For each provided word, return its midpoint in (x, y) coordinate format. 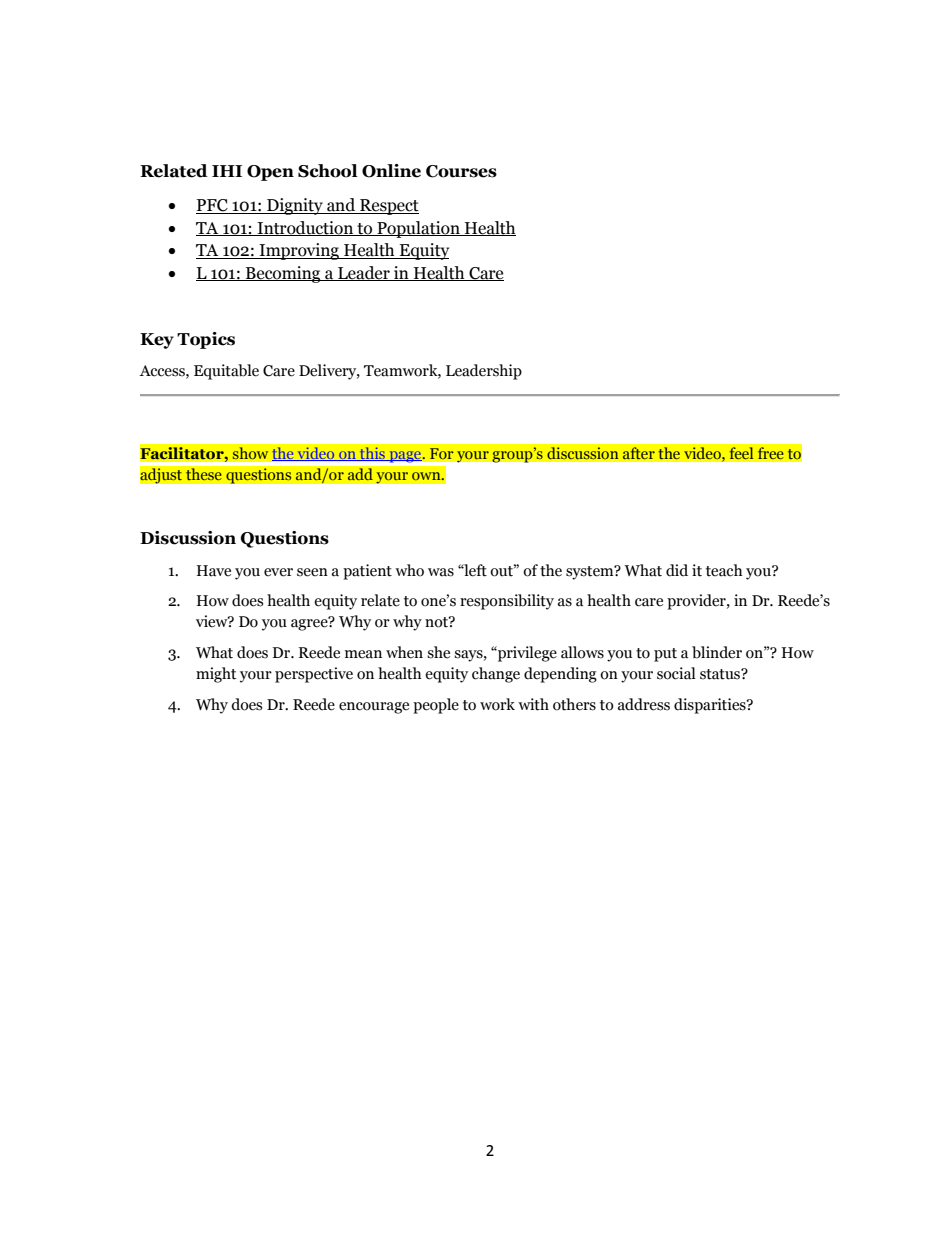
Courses (461, 171)
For (441, 454)
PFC (213, 206)
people (436, 706)
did (677, 570)
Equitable (226, 372)
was (441, 572)
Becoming (283, 274)
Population (418, 229)
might (216, 675)
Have (214, 571)
